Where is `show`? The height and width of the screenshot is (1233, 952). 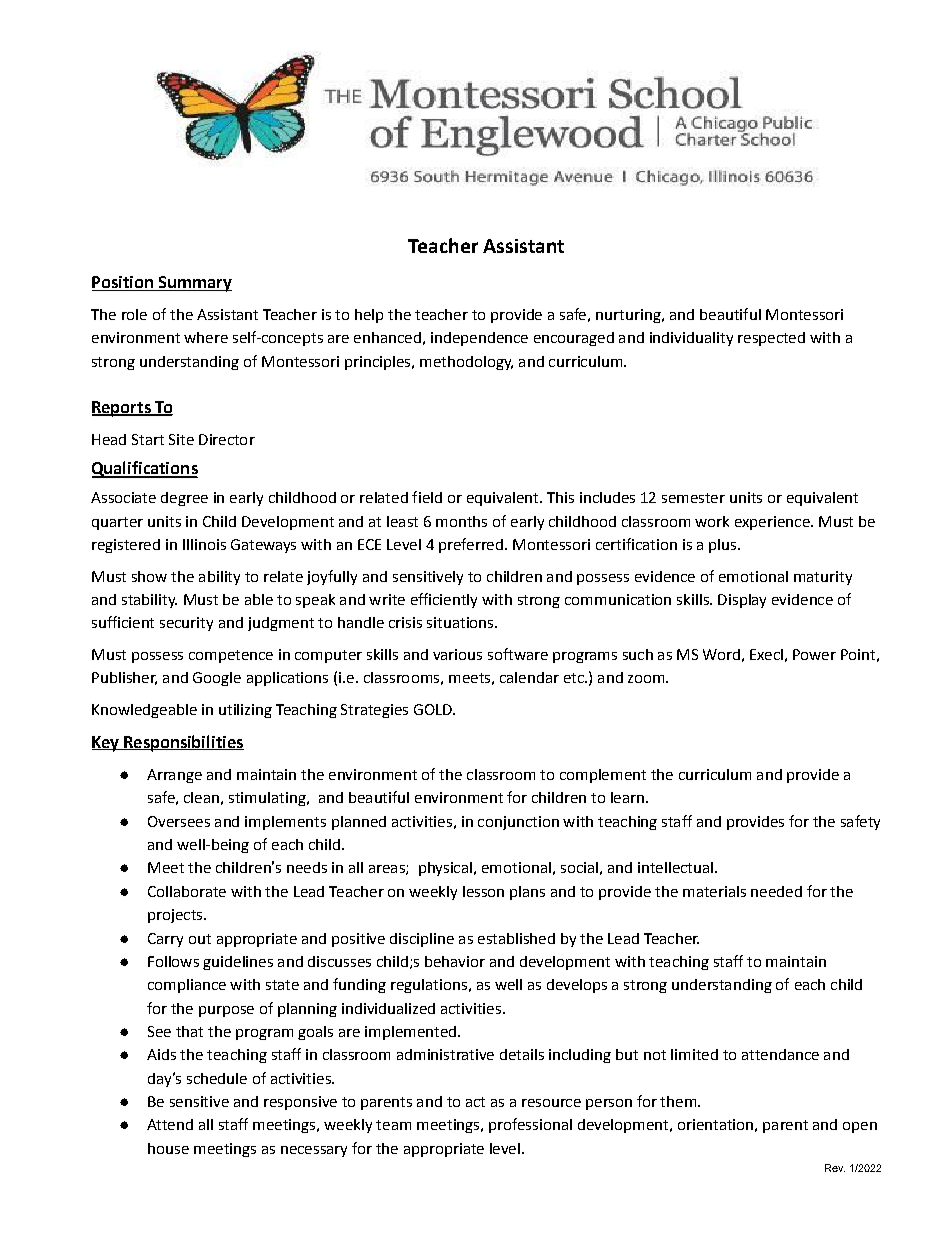 show is located at coordinates (149, 576).
